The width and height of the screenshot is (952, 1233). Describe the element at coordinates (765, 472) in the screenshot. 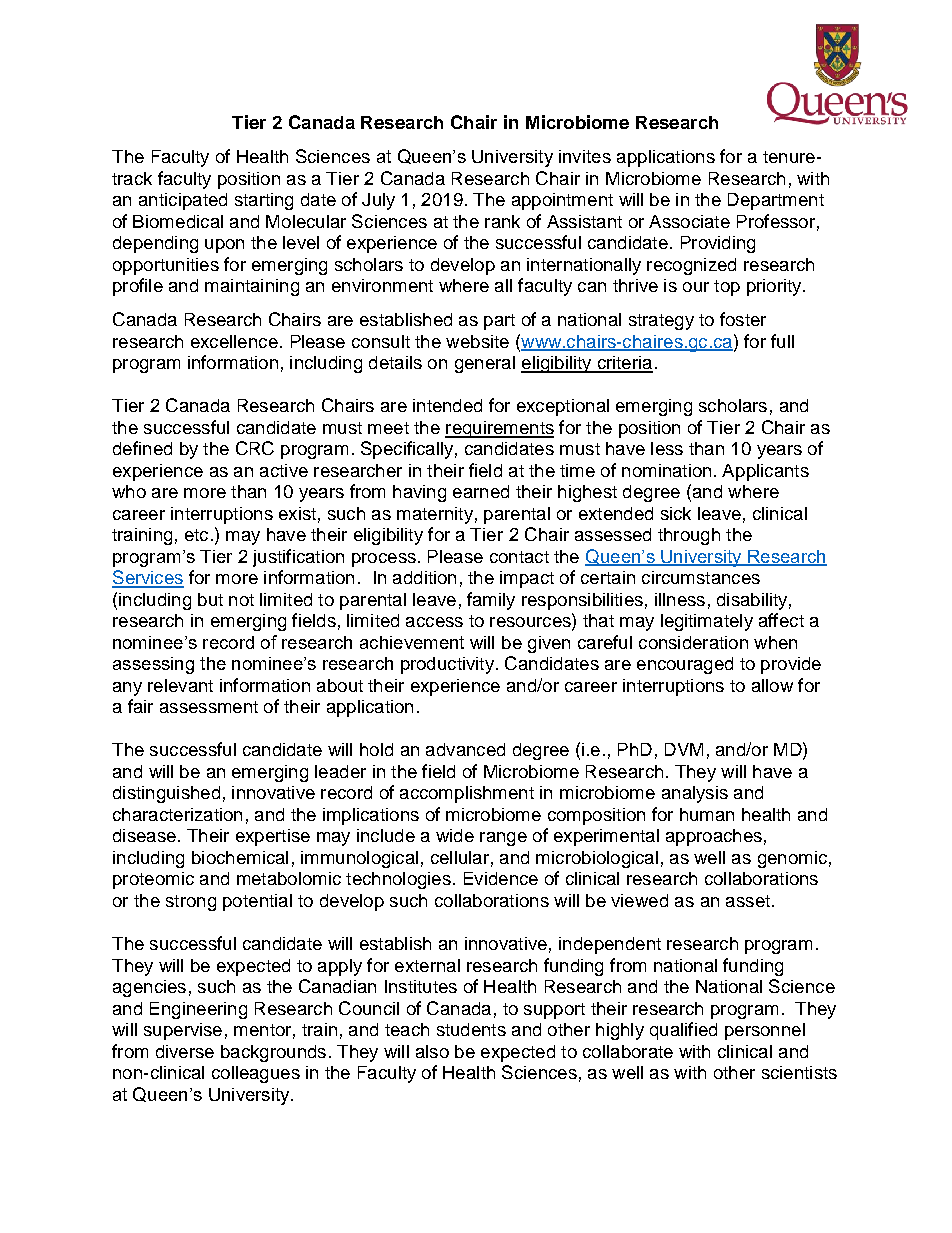

I see `Applicants` at that location.
